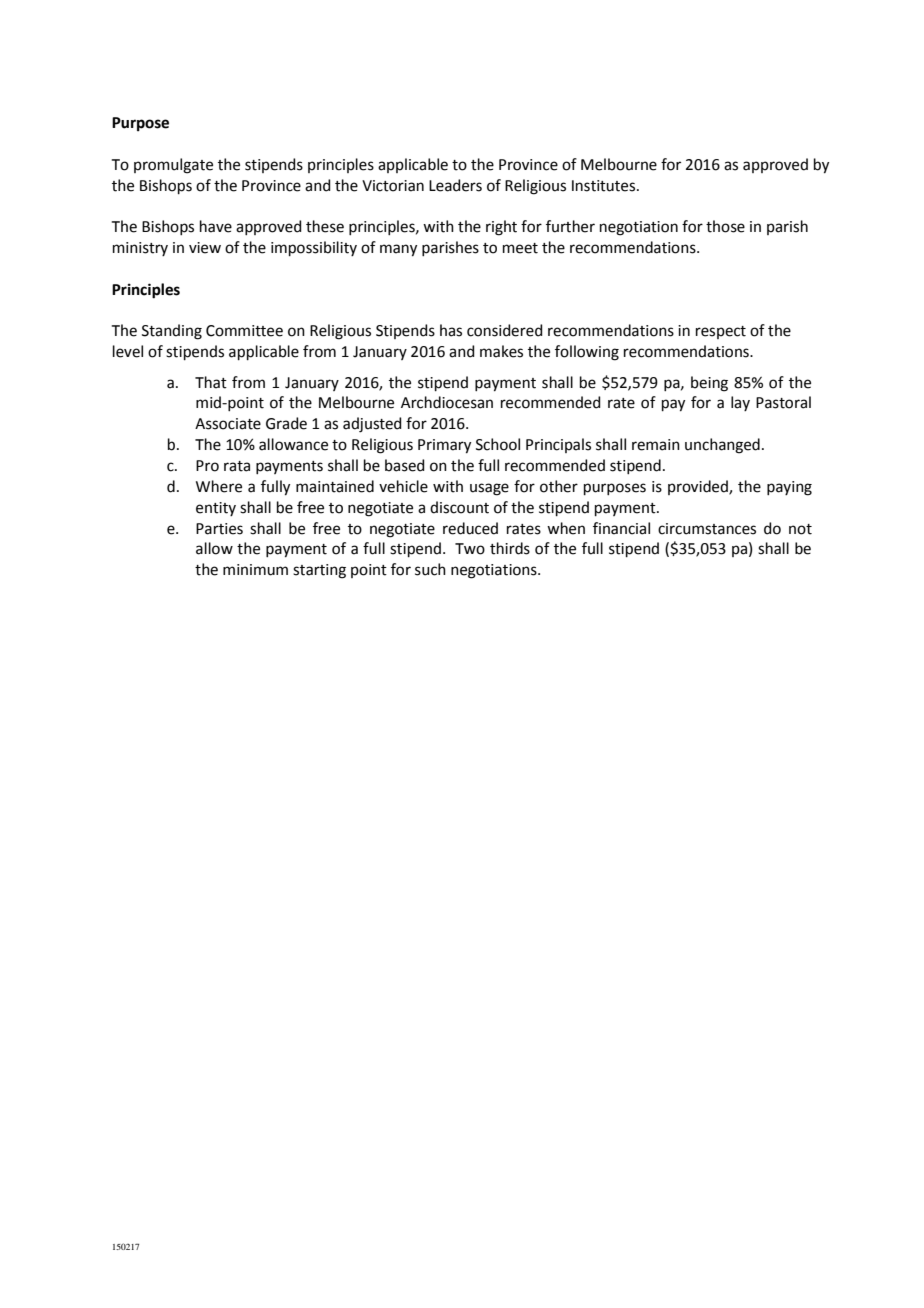 Image resolution: width=924 pixels, height=1308 pixels. Describe the element at coordinates (211, 382) in the page. I see `That` at that location.
